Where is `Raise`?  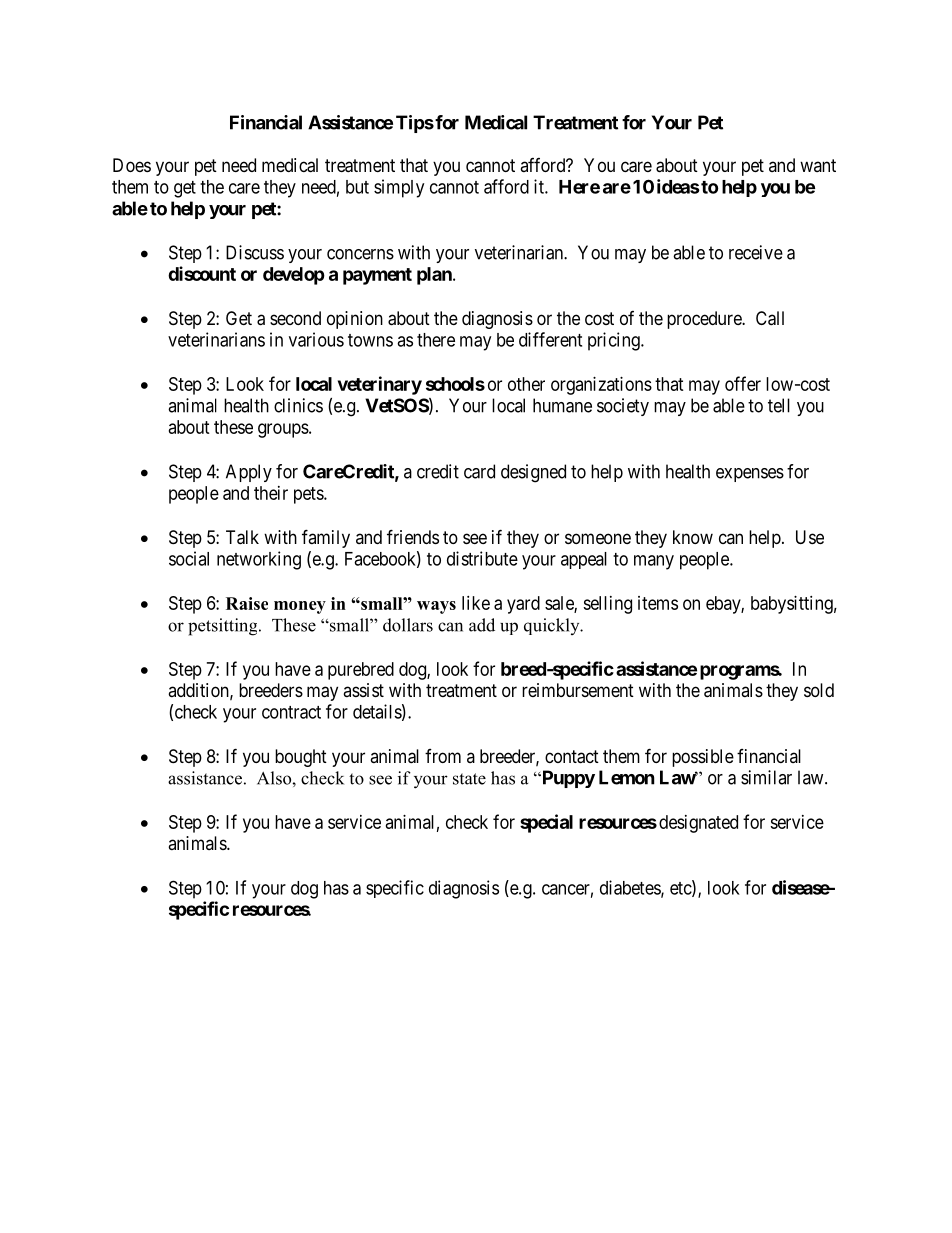 Raise is located at coordinates (247, 603).
